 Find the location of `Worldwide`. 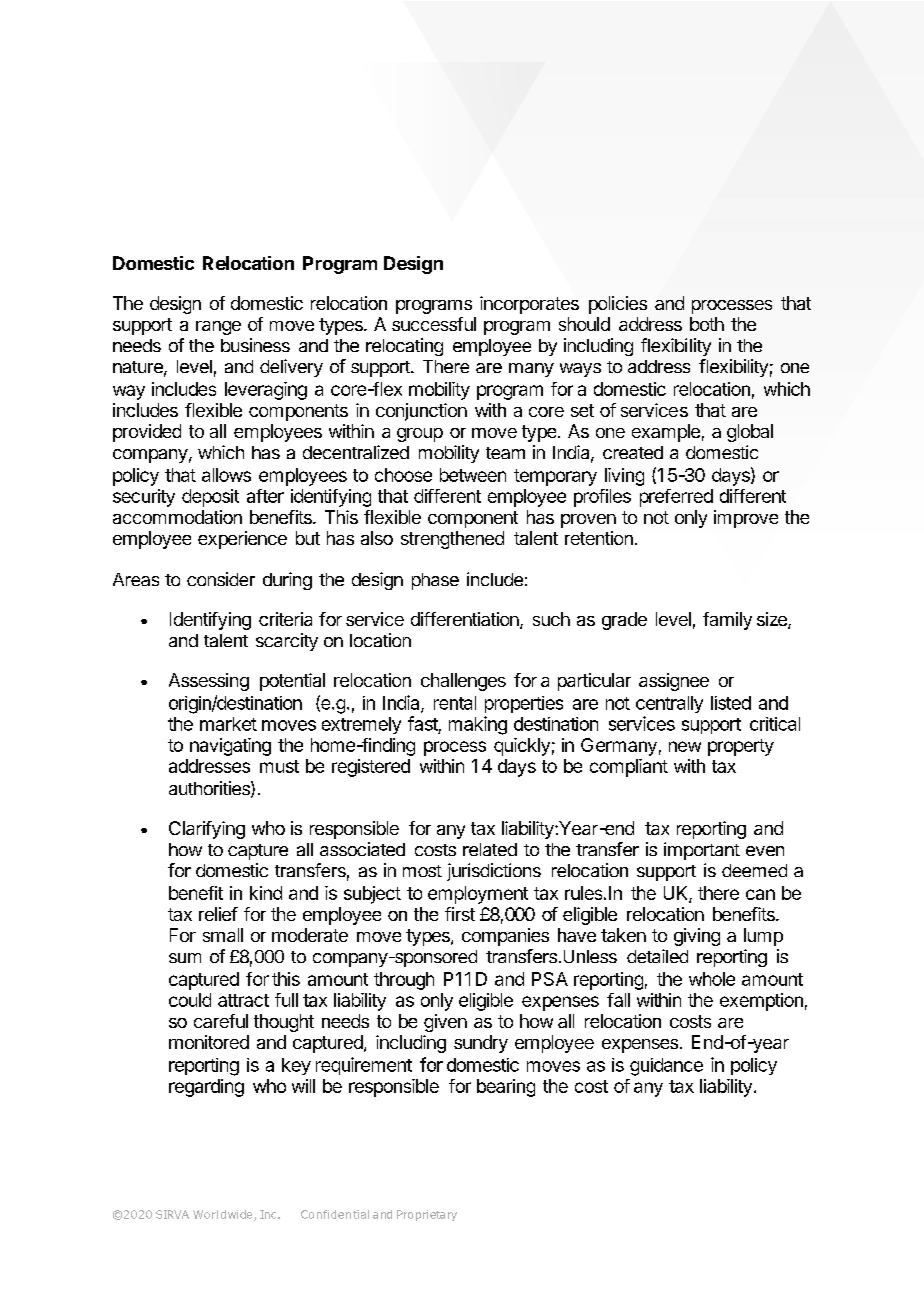

Worldwide is located at coordinates (224, 1215).
